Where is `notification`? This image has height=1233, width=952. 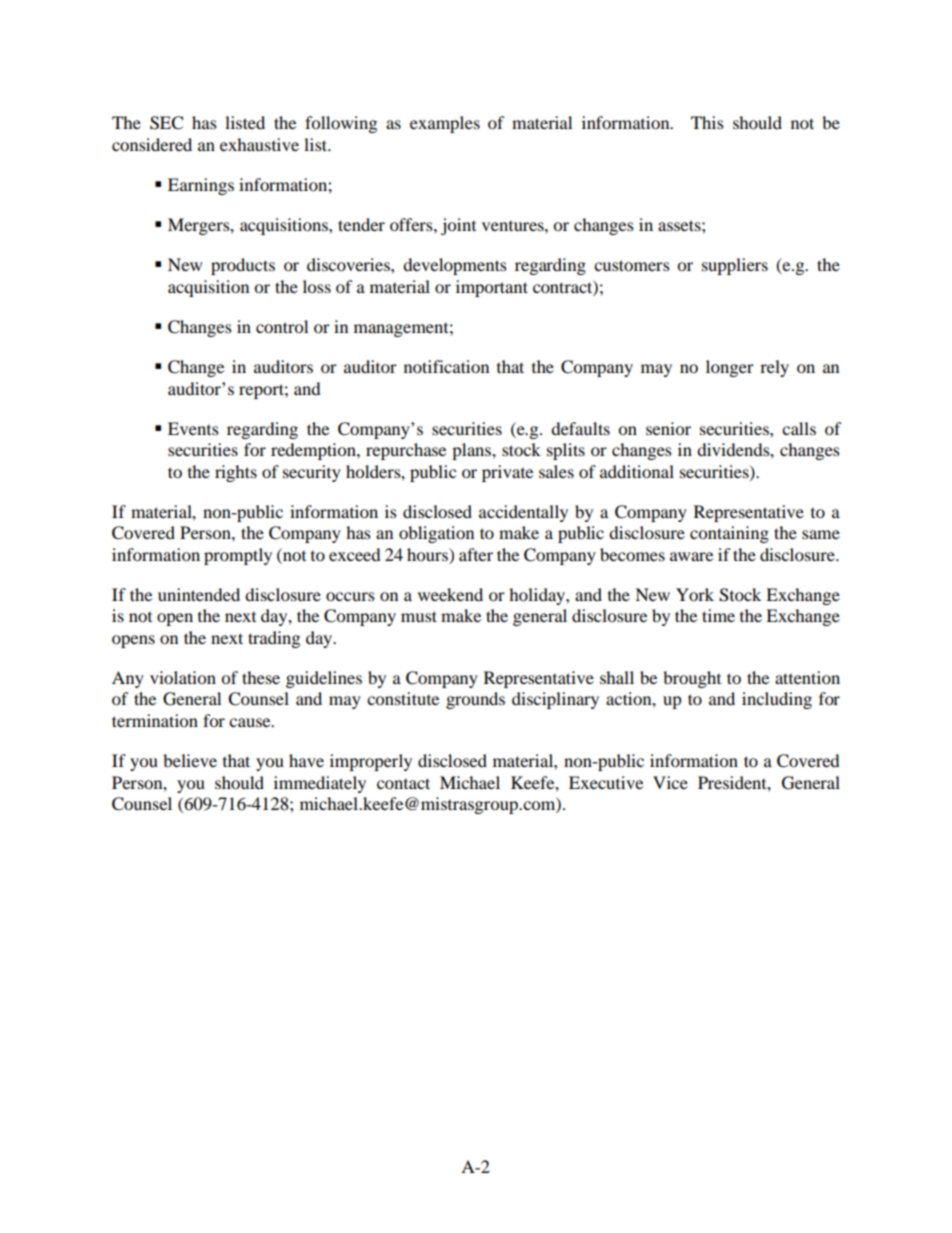 notification is located at coordinates (446, 366).
